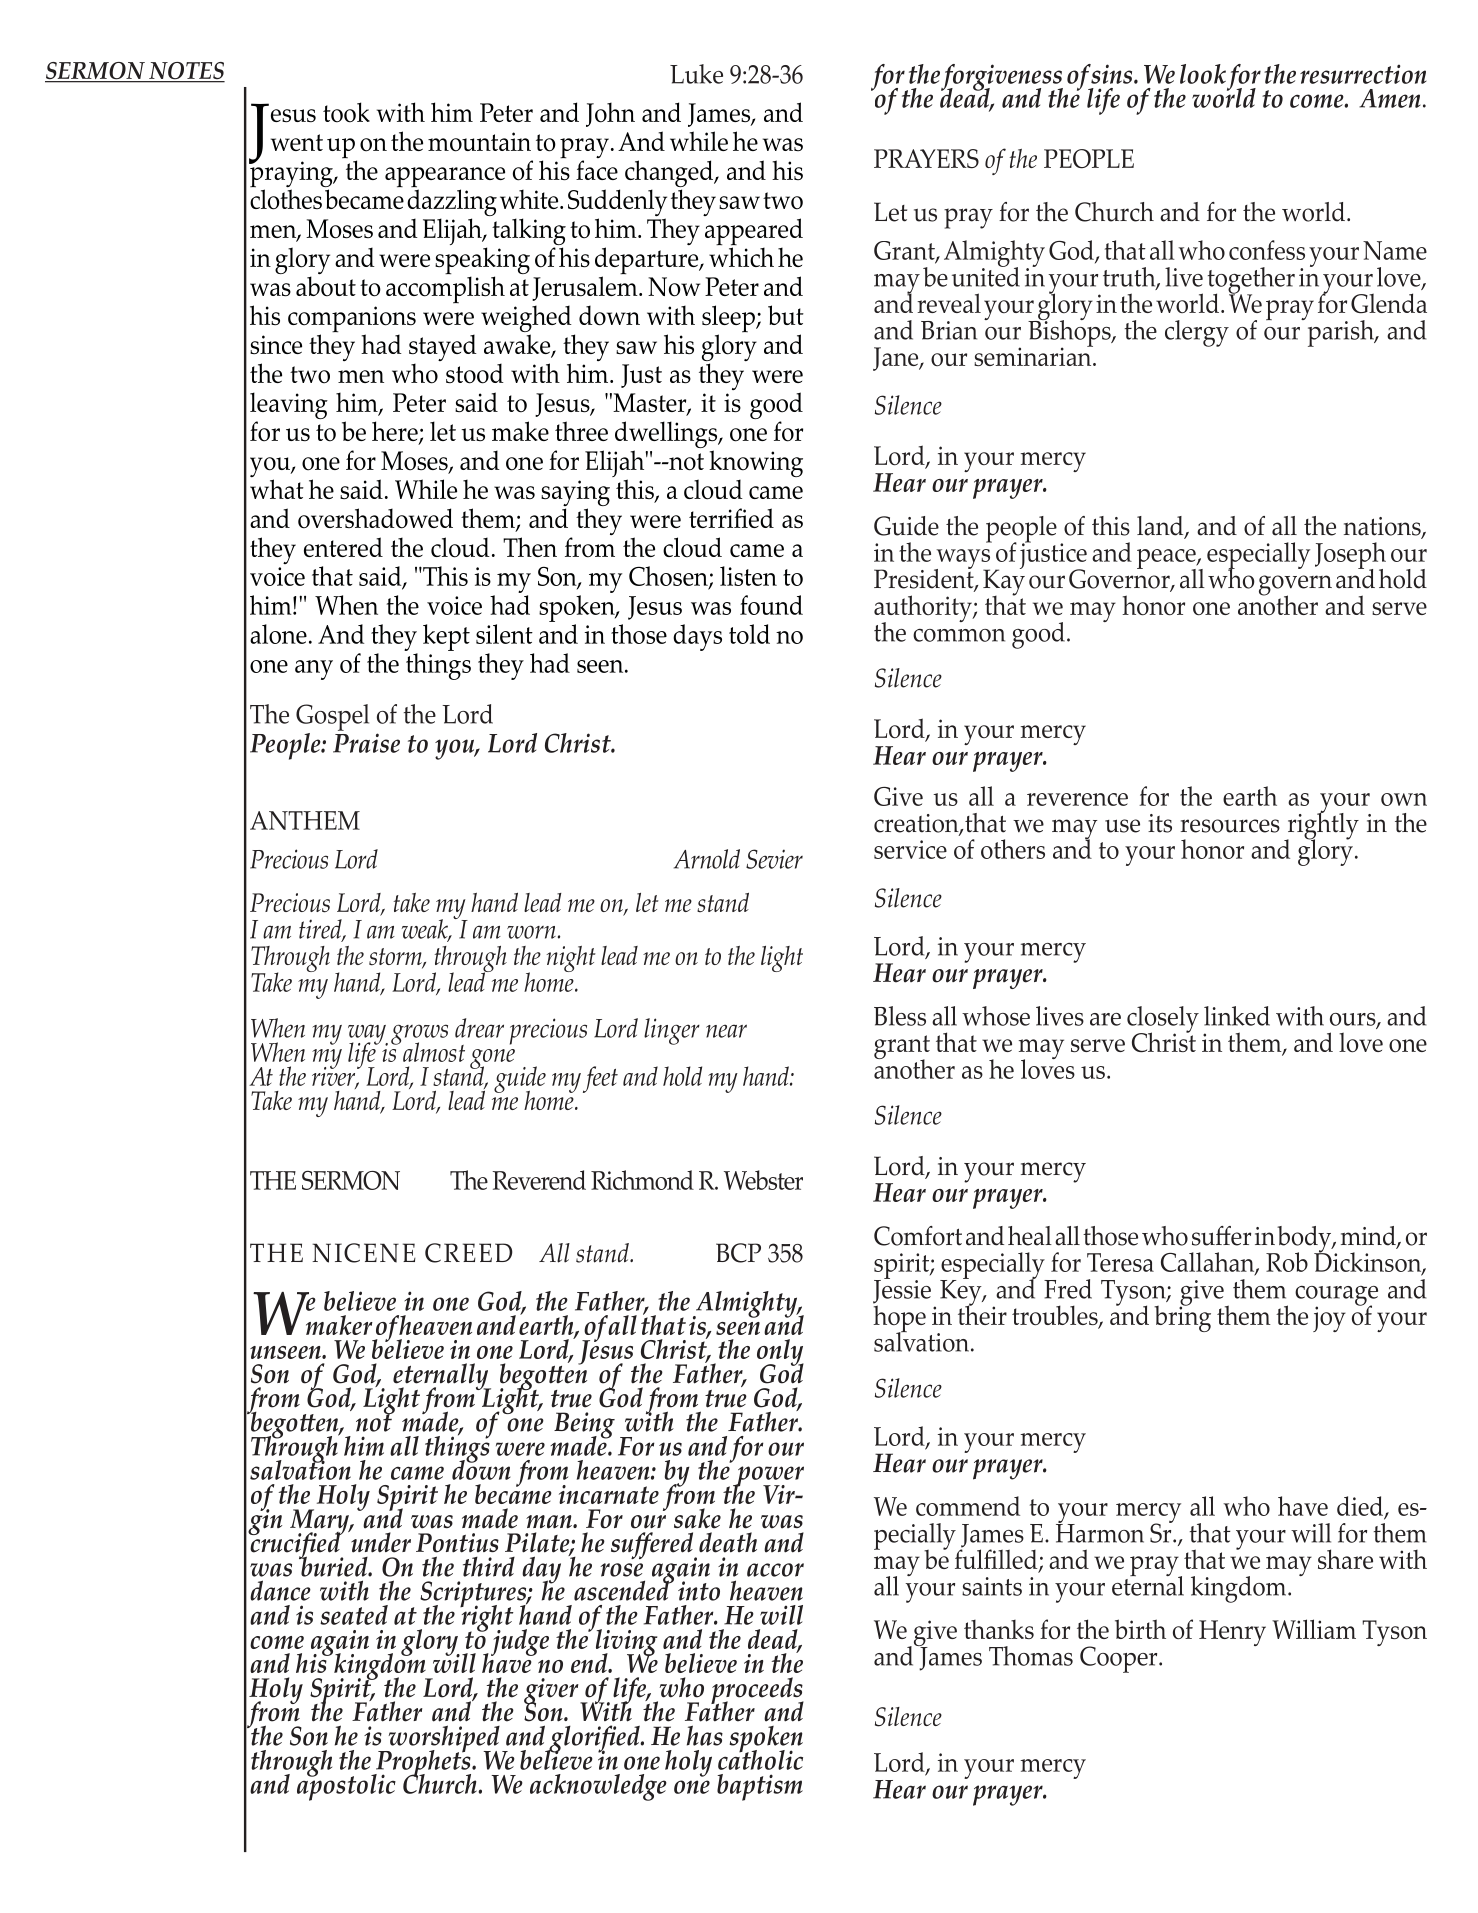  Describe the element at coordinates (760, 1758) in the screenshot. I see `catholic` at that location.
